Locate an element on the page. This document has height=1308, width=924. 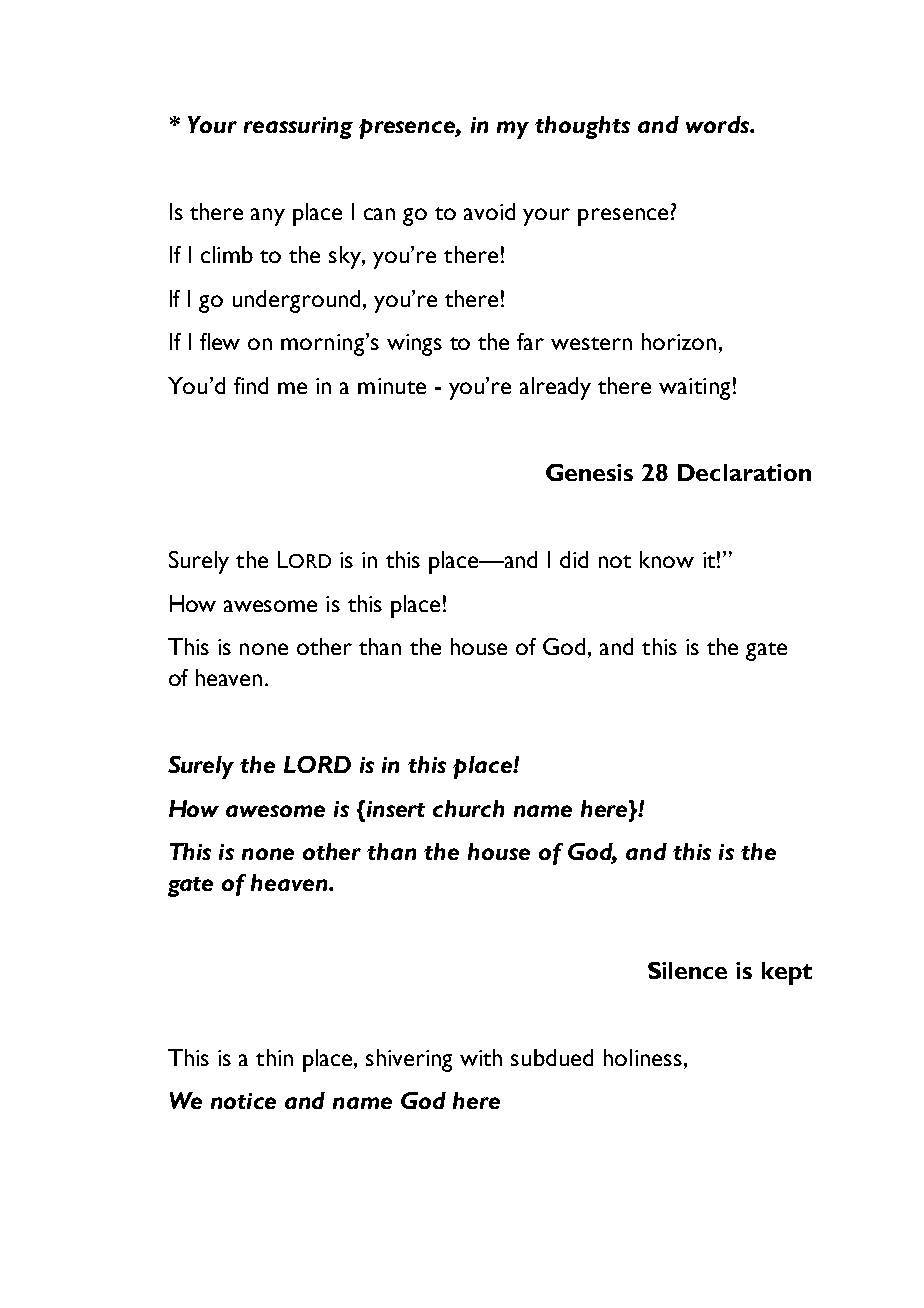
thin is located at coordinates (274, 1057).
